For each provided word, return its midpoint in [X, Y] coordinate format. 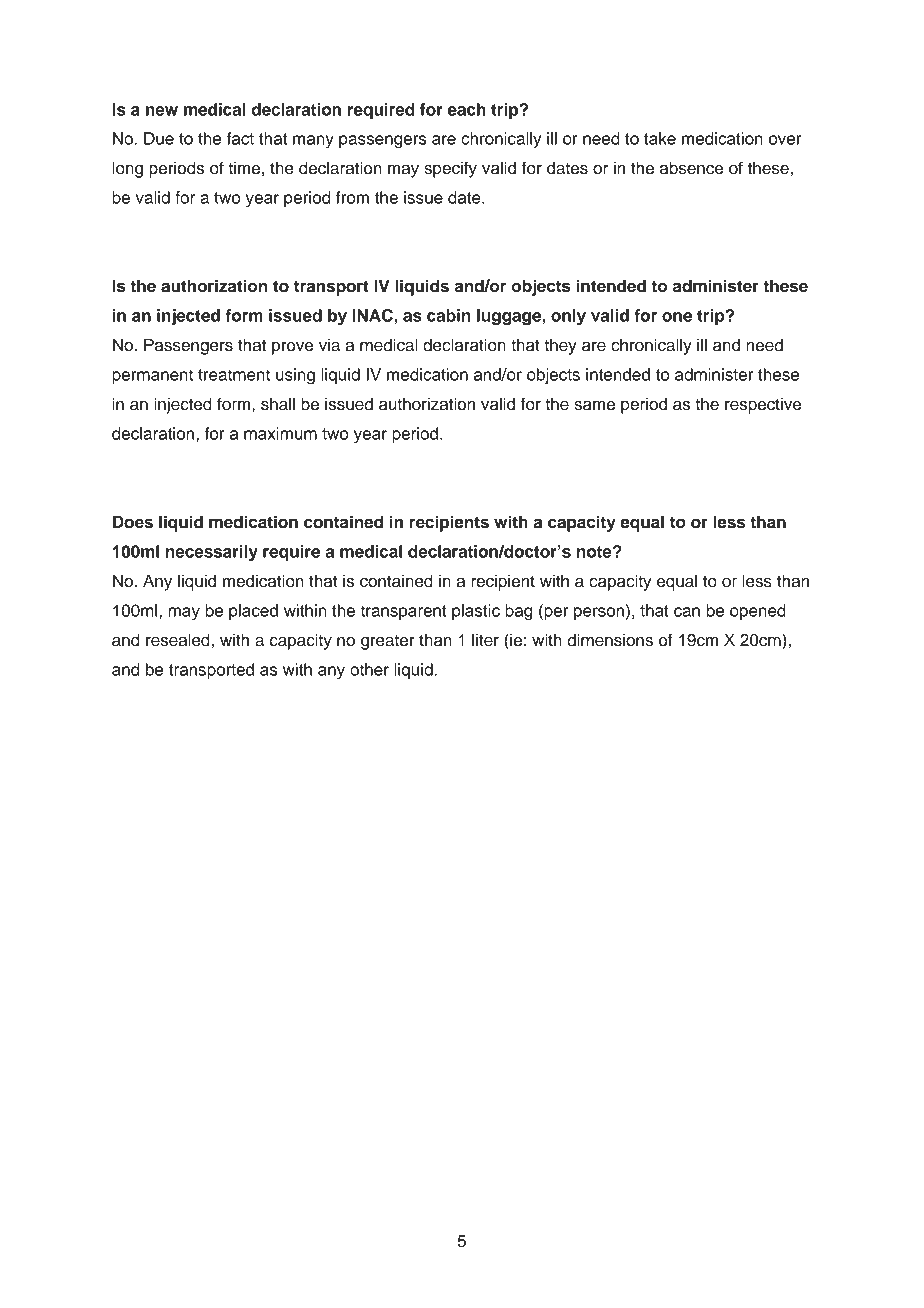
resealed [178, 640]
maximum [280, 433]
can [687, 612]
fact [240, 138]
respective [763, 405]
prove [292, 348]
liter [485, 640]
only [568, 317]
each [467, 109]
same [594, 406]
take [660, 138]
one [677, 317]
